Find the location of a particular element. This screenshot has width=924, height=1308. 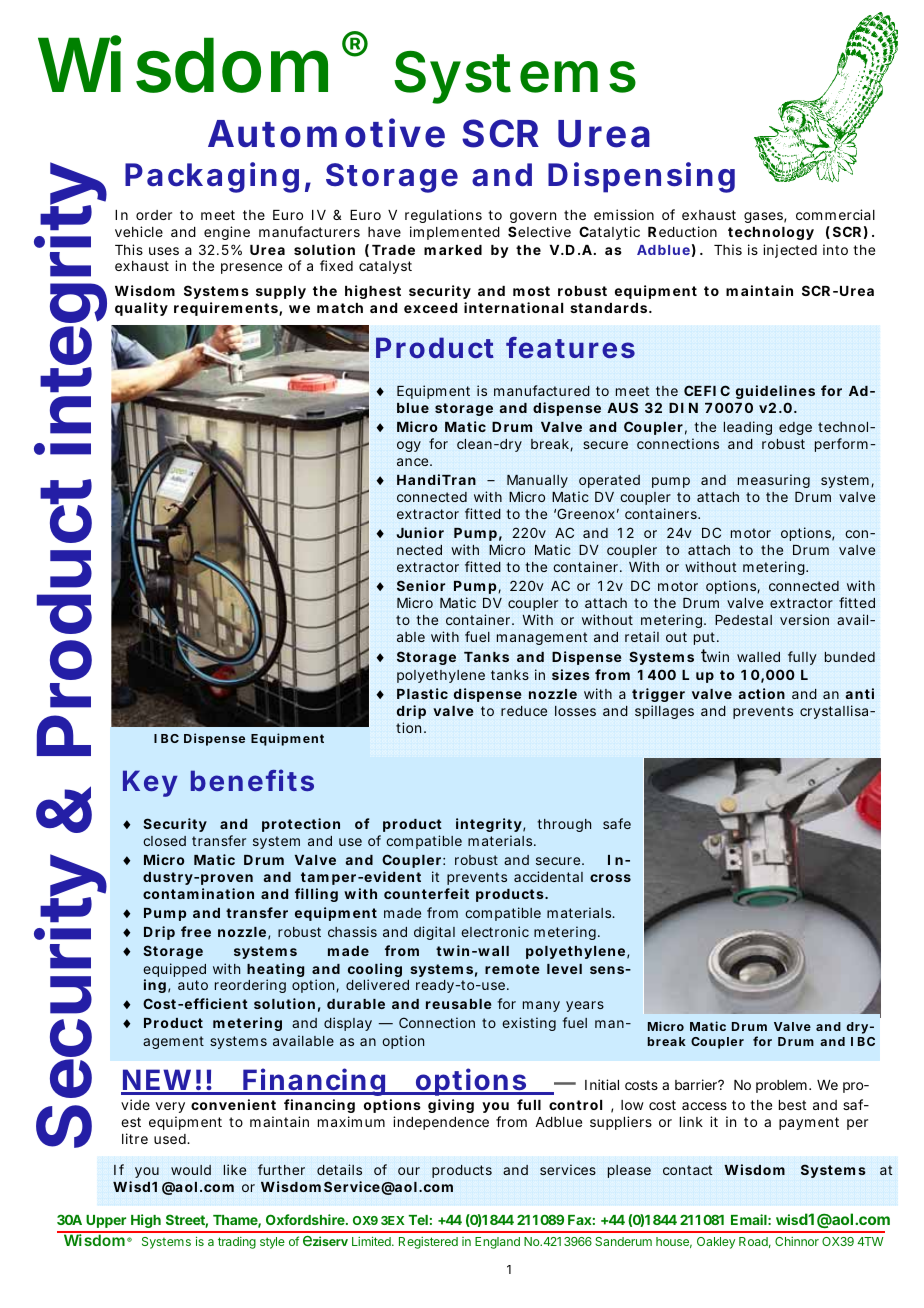

injected is located at coordinates (790, 251).
